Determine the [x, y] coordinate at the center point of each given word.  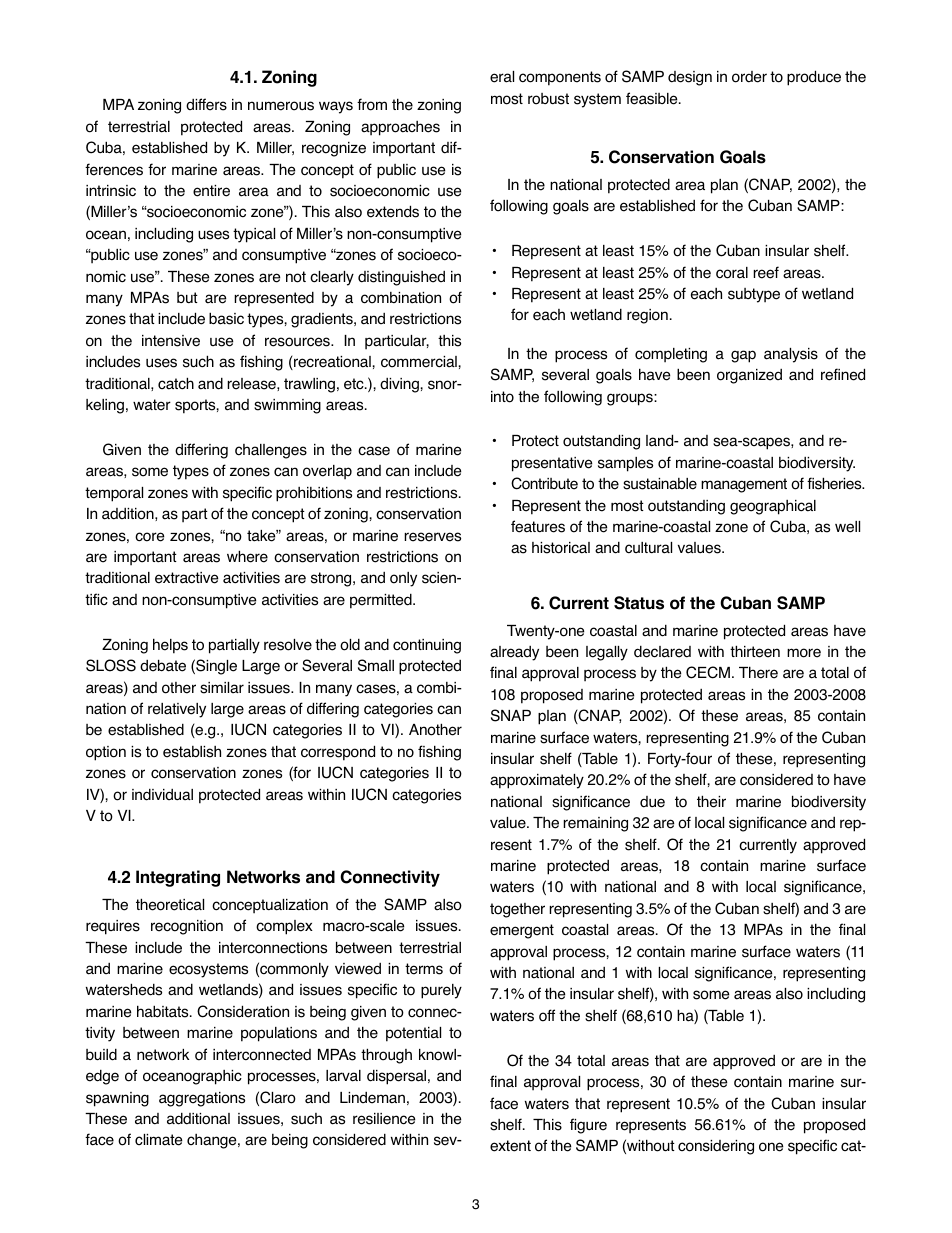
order [749, 77]
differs [206, 104]
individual [162, 795]
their [711, 801]
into [502, 397]
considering [716, 1147]
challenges [271, 451]
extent [510, 1146]
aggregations [202, 1099]
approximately [537, 781]
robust [548, 99]
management [744, 485]
